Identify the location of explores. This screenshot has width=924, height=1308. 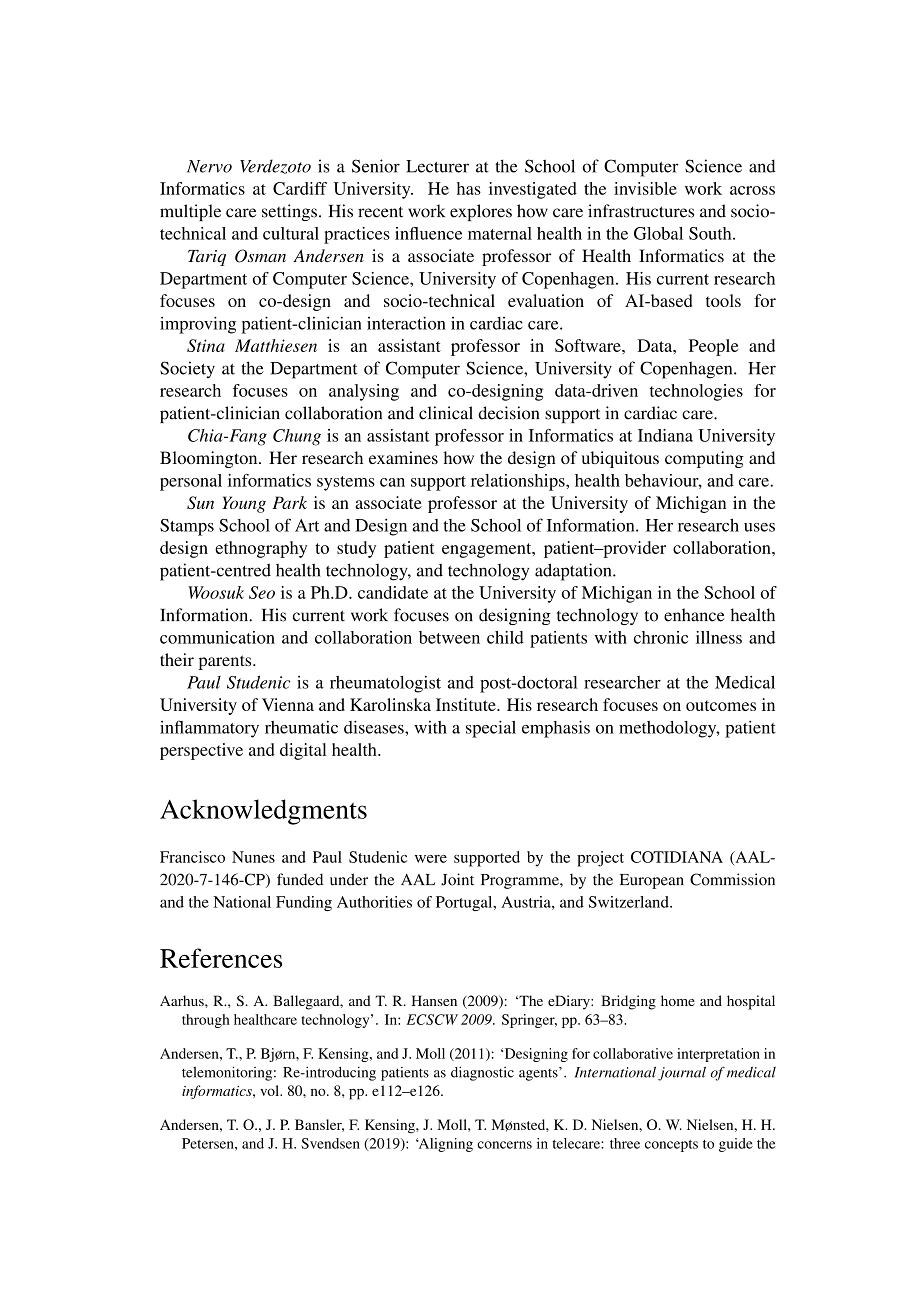
(481, 212).
